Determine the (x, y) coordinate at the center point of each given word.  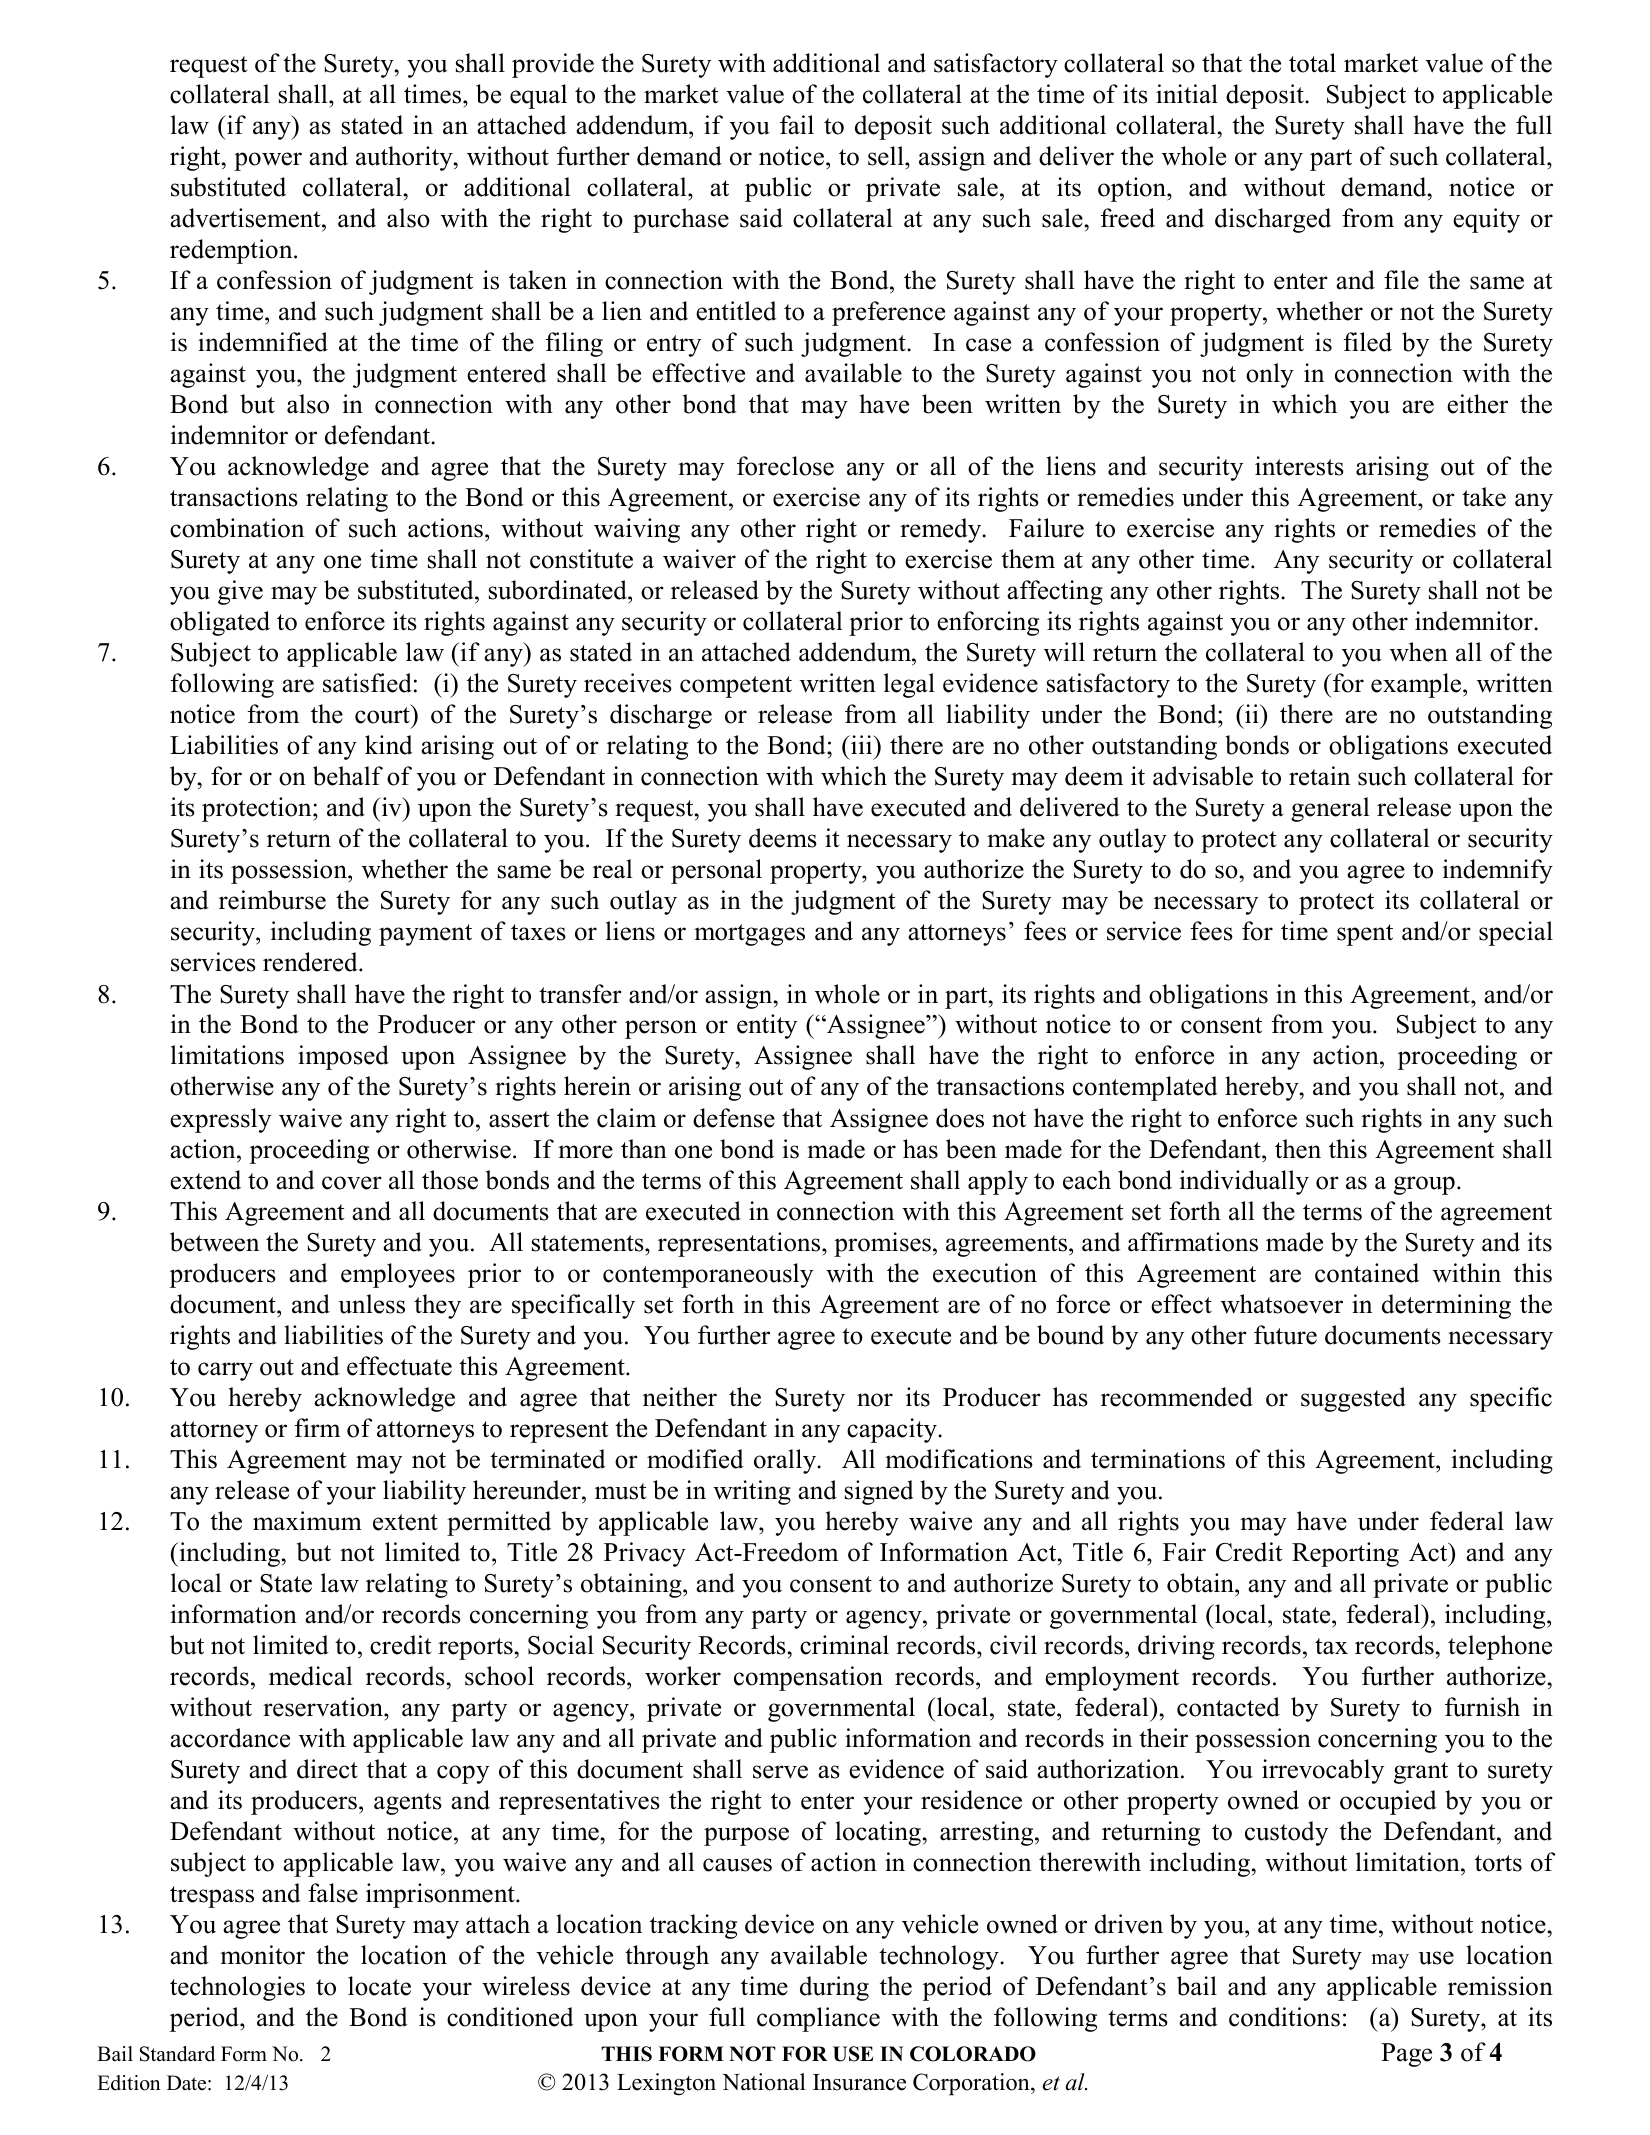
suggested (1353, 1399)
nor (875, 1400)
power (268, 161)
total (1312, 63)
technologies (237, 1988)
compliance (818, 2019)
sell (887, 156)
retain (1319, 776)
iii (862, 744)
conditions (1284, 2017)
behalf (348, 776)
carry (225, 1371)
